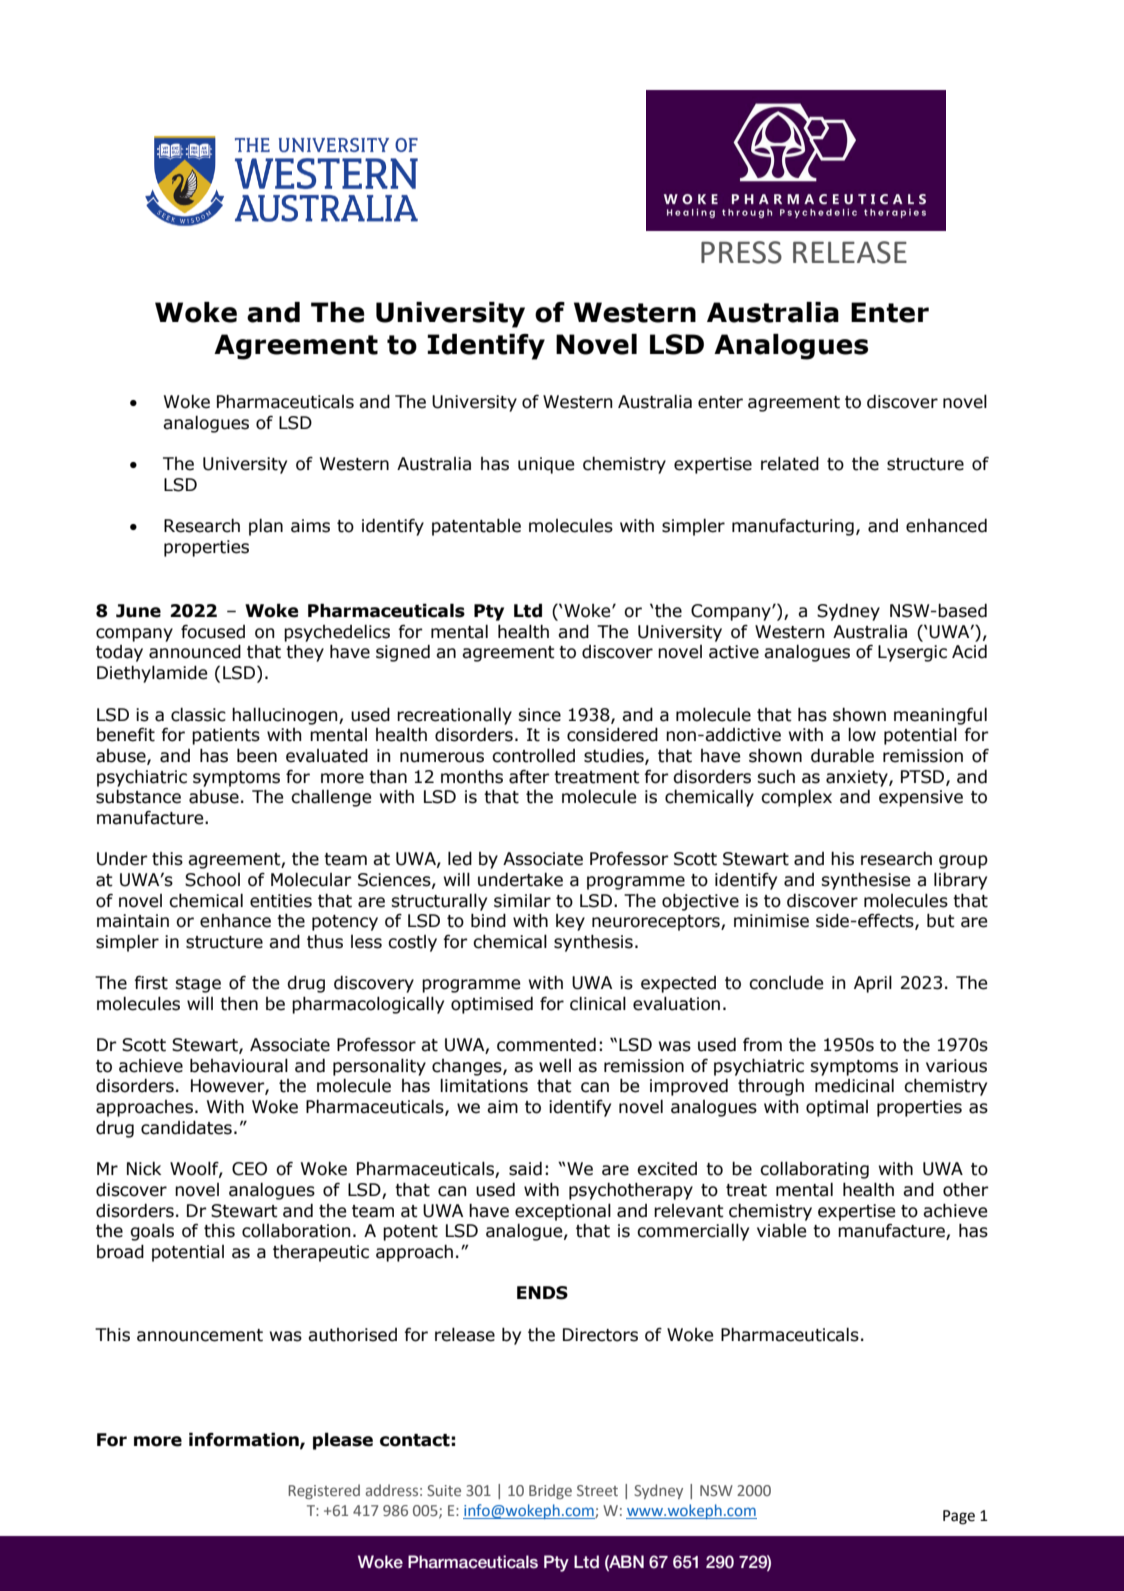 The image size is (1124, 1591). I want to click on Registered, so click(324, 1491).
